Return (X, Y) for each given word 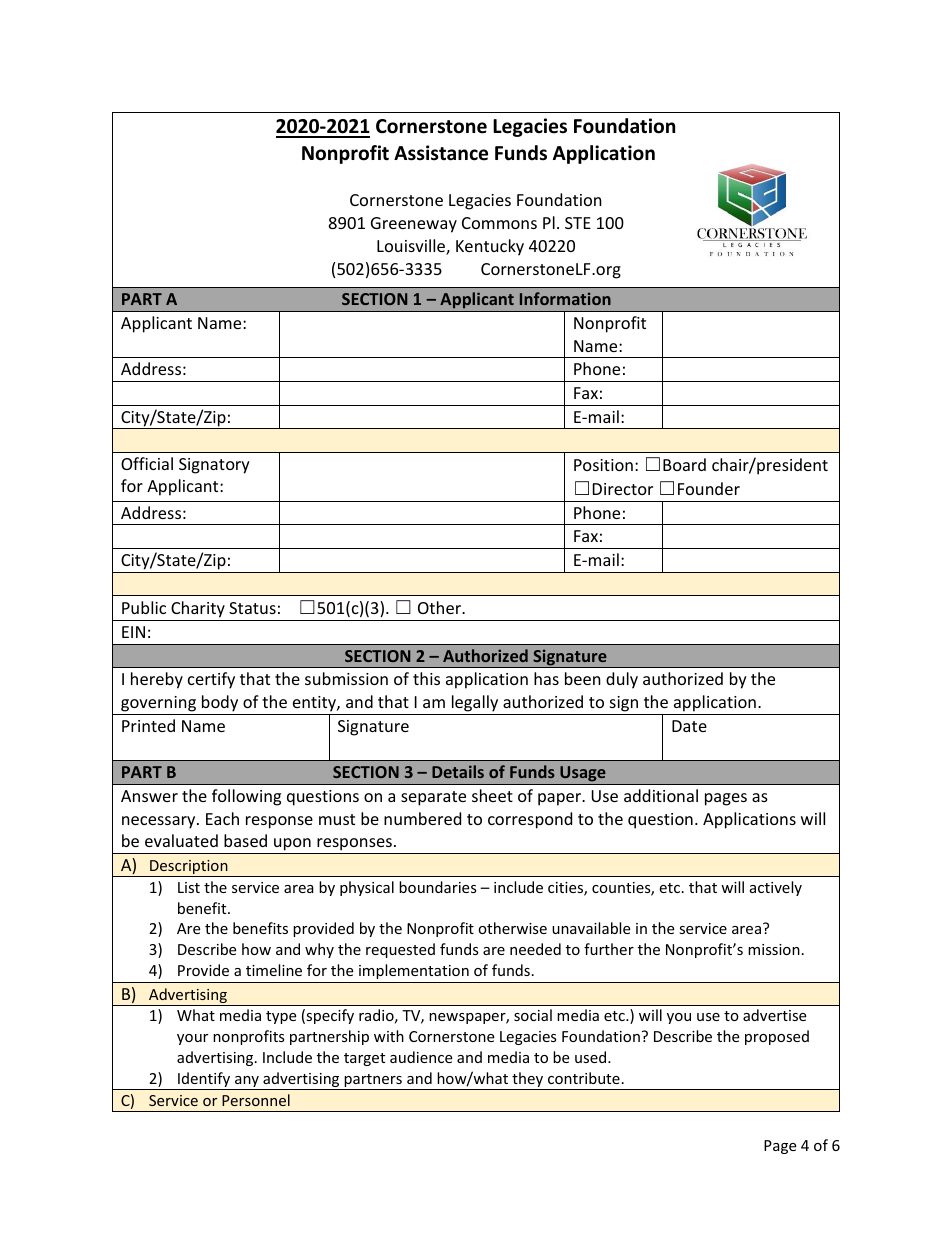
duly (622, 680)
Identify (204, 1081)
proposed (777, 1037)
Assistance (441, 153)
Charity (198, 609)
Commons (499, 223)
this (426, 678)
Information (565, 298)
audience (421, 1057)
